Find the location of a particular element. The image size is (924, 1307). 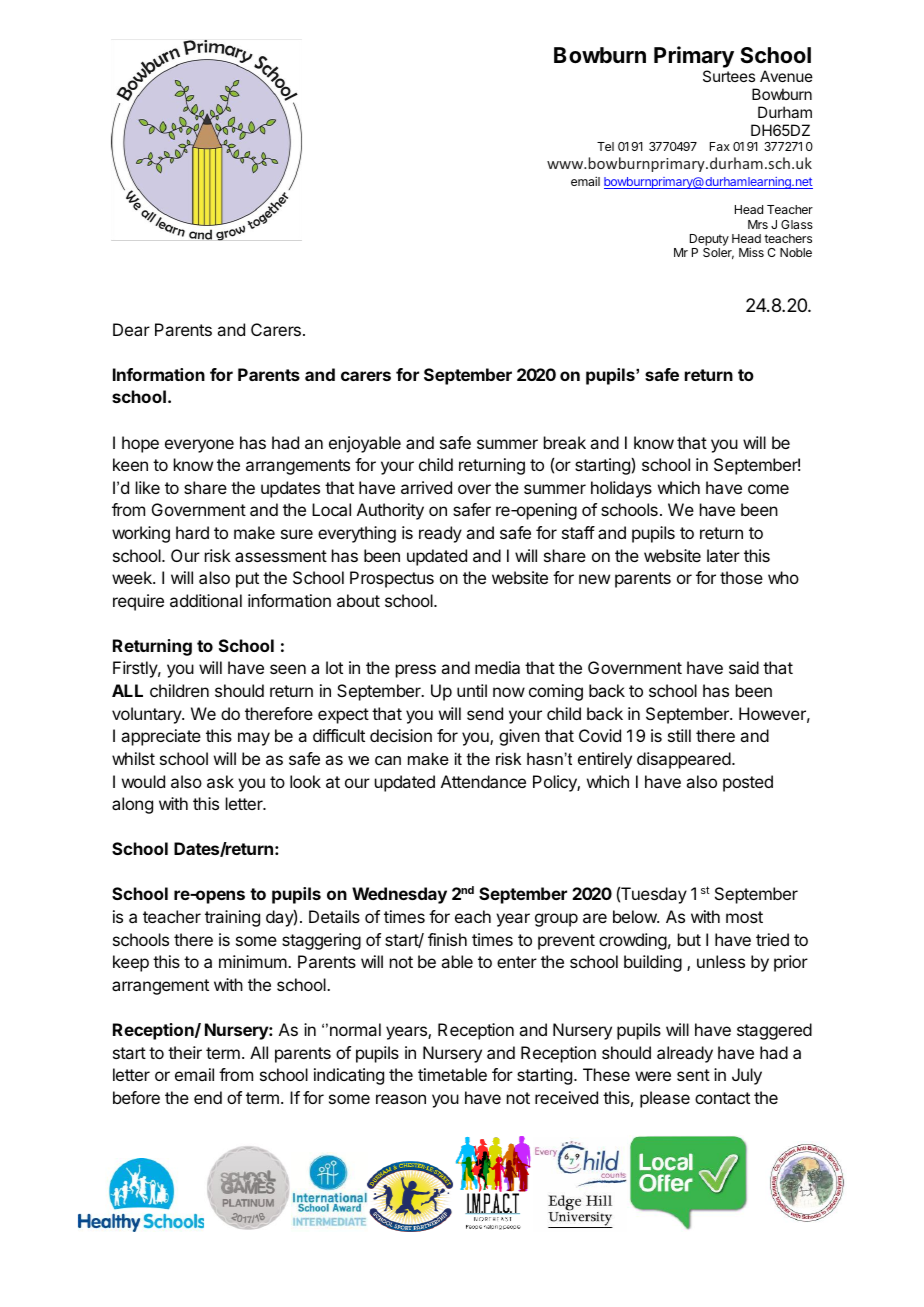

ask is located at coordinates (220, 781).
